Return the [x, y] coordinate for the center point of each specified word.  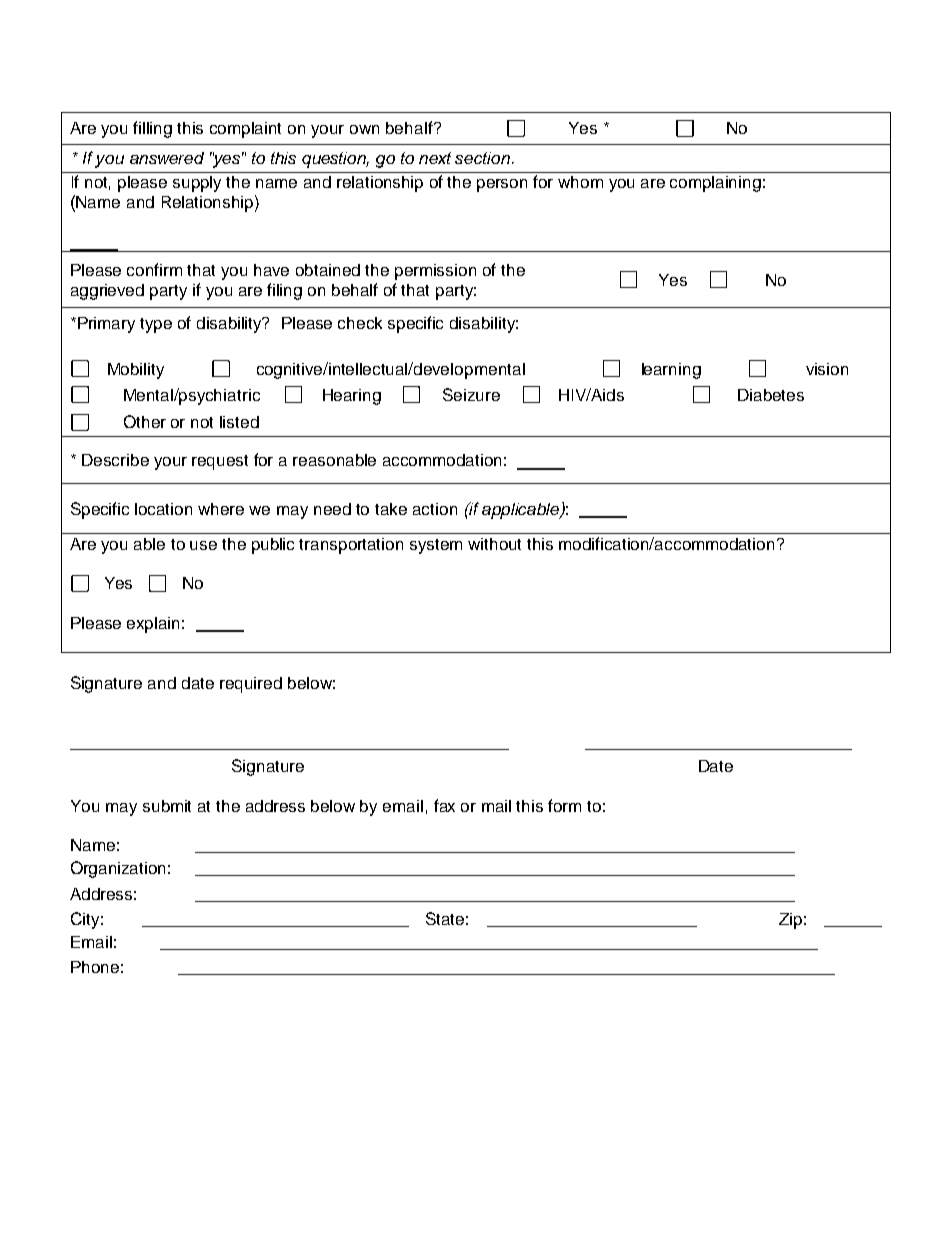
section [482, 158]
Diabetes [771, 395]
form [564, 805]
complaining [715, 184]
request [220, 462]
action [435, 509]
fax [444, 805]
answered [167, 158]
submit [167, 806]
